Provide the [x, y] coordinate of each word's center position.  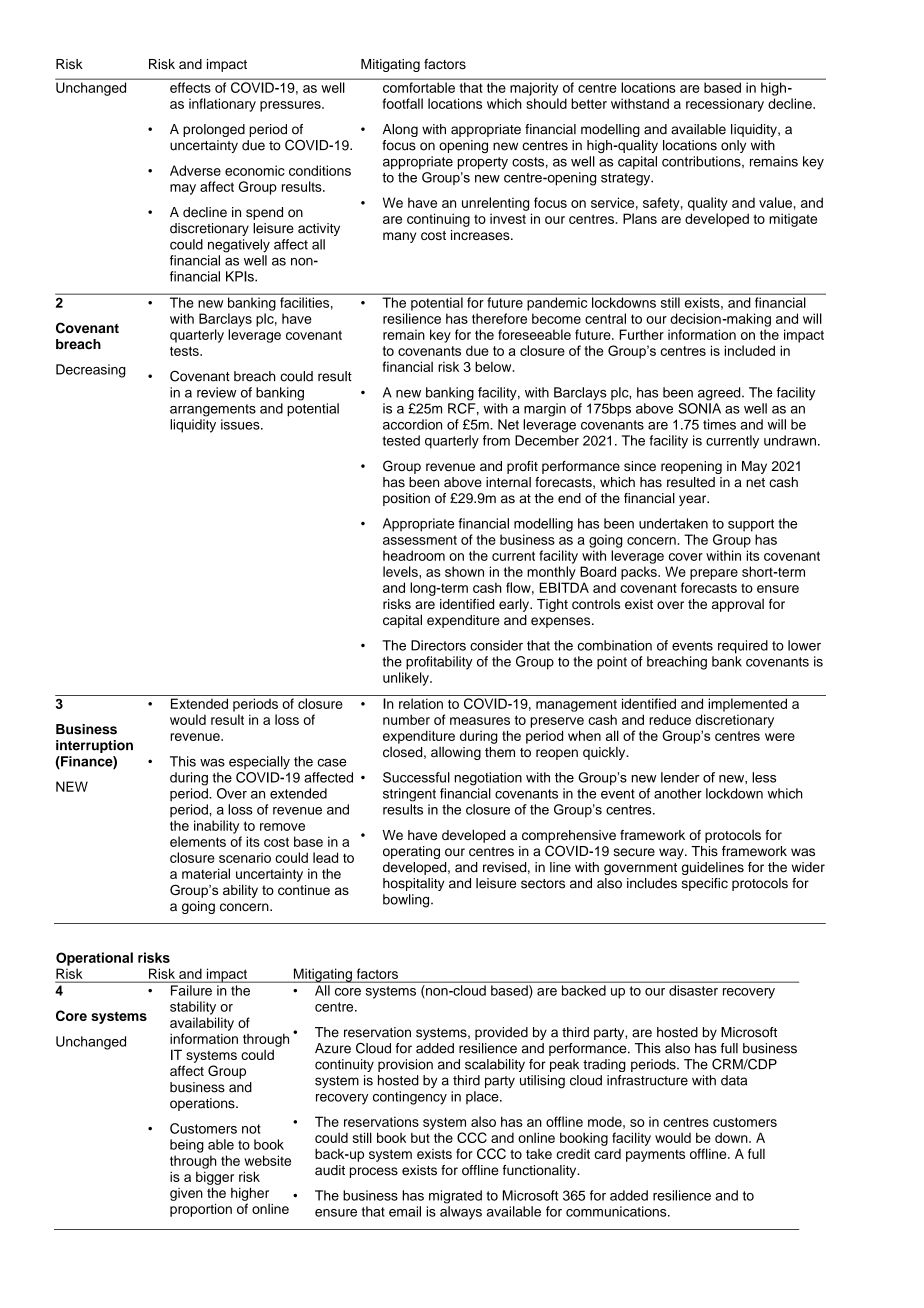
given [186, 1194]
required [743, 647]
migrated [455, 1197]
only [733, 146]
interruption [94, 746]
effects [190, 87]
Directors [438, 645]
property [483, 163]
